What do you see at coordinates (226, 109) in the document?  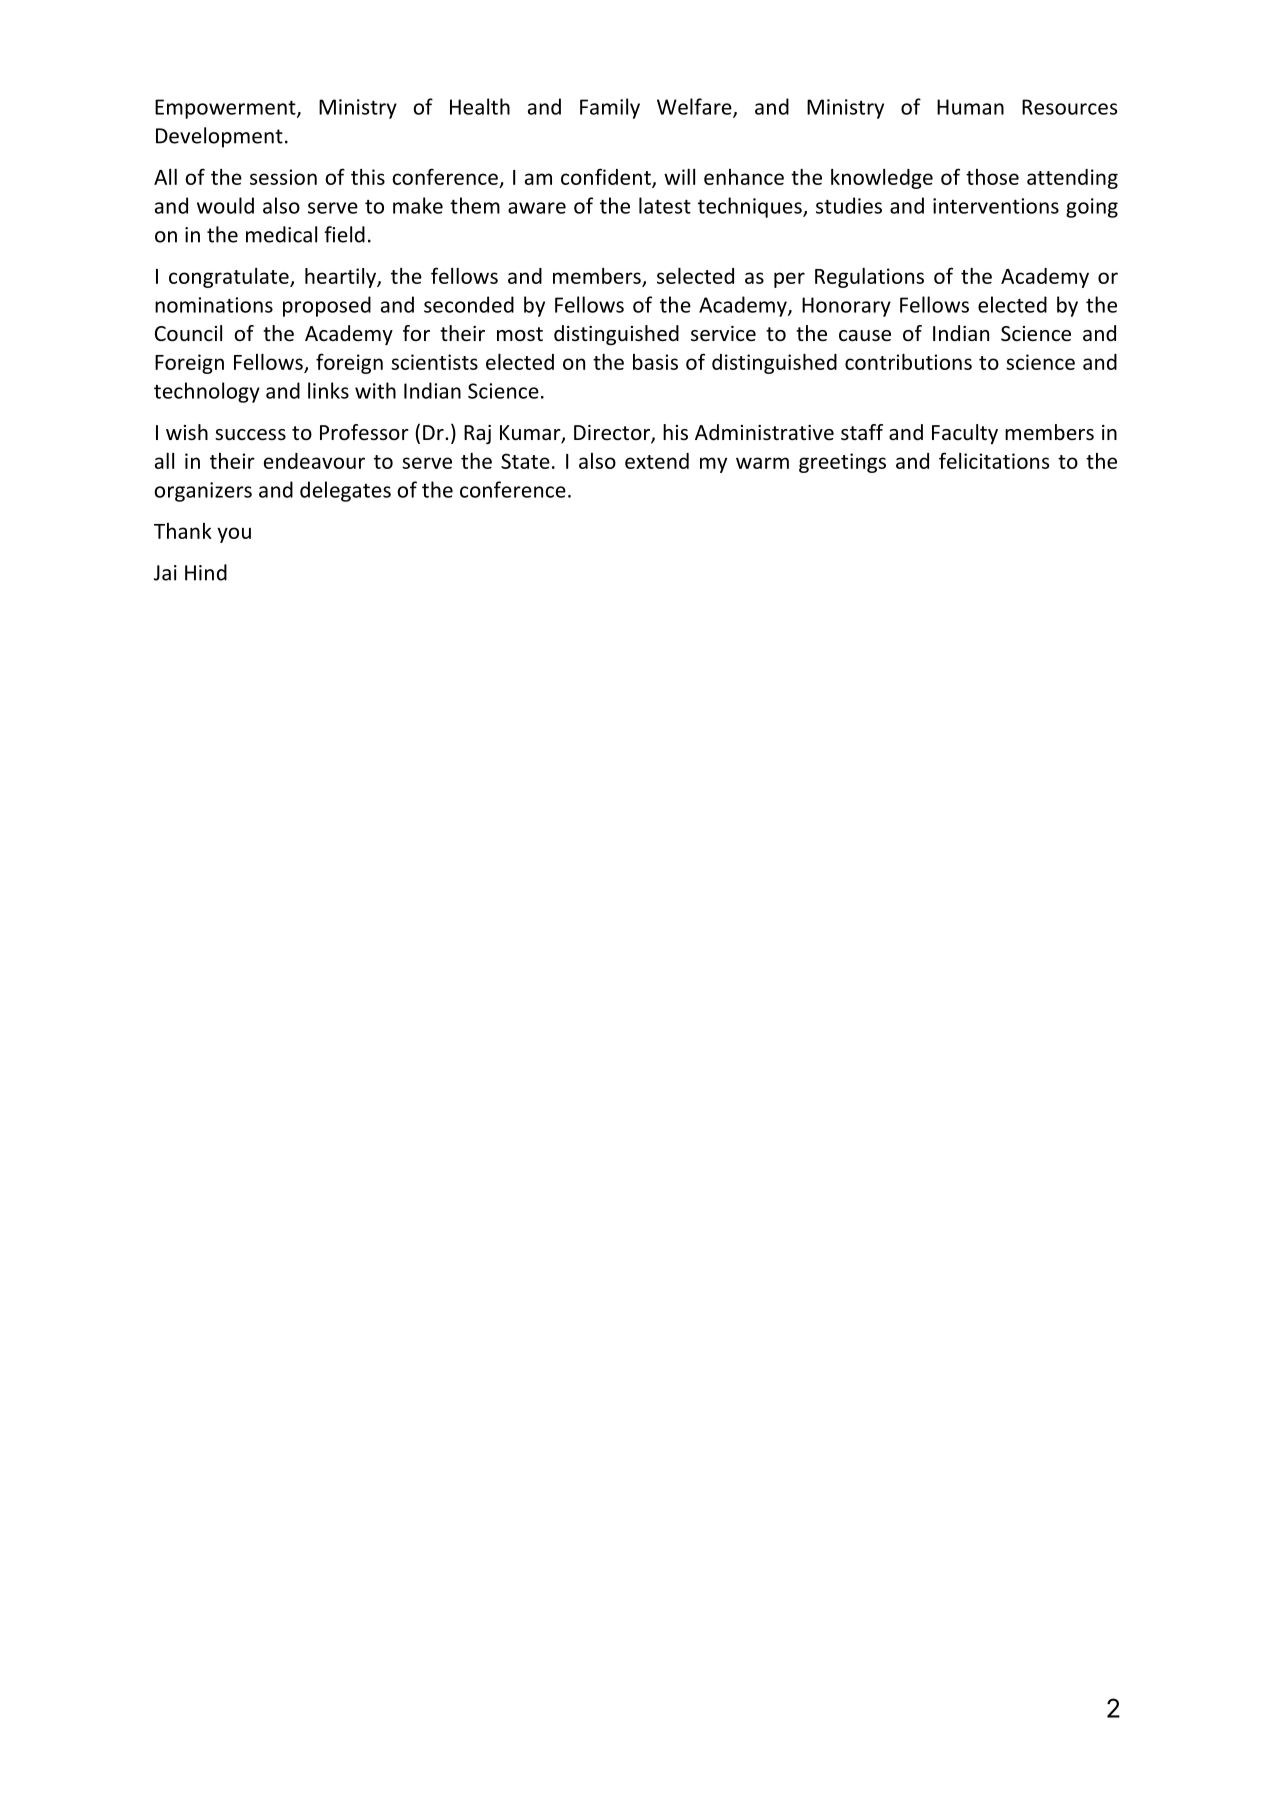 I see `Empowerment` at bounding box center [226, 109].
